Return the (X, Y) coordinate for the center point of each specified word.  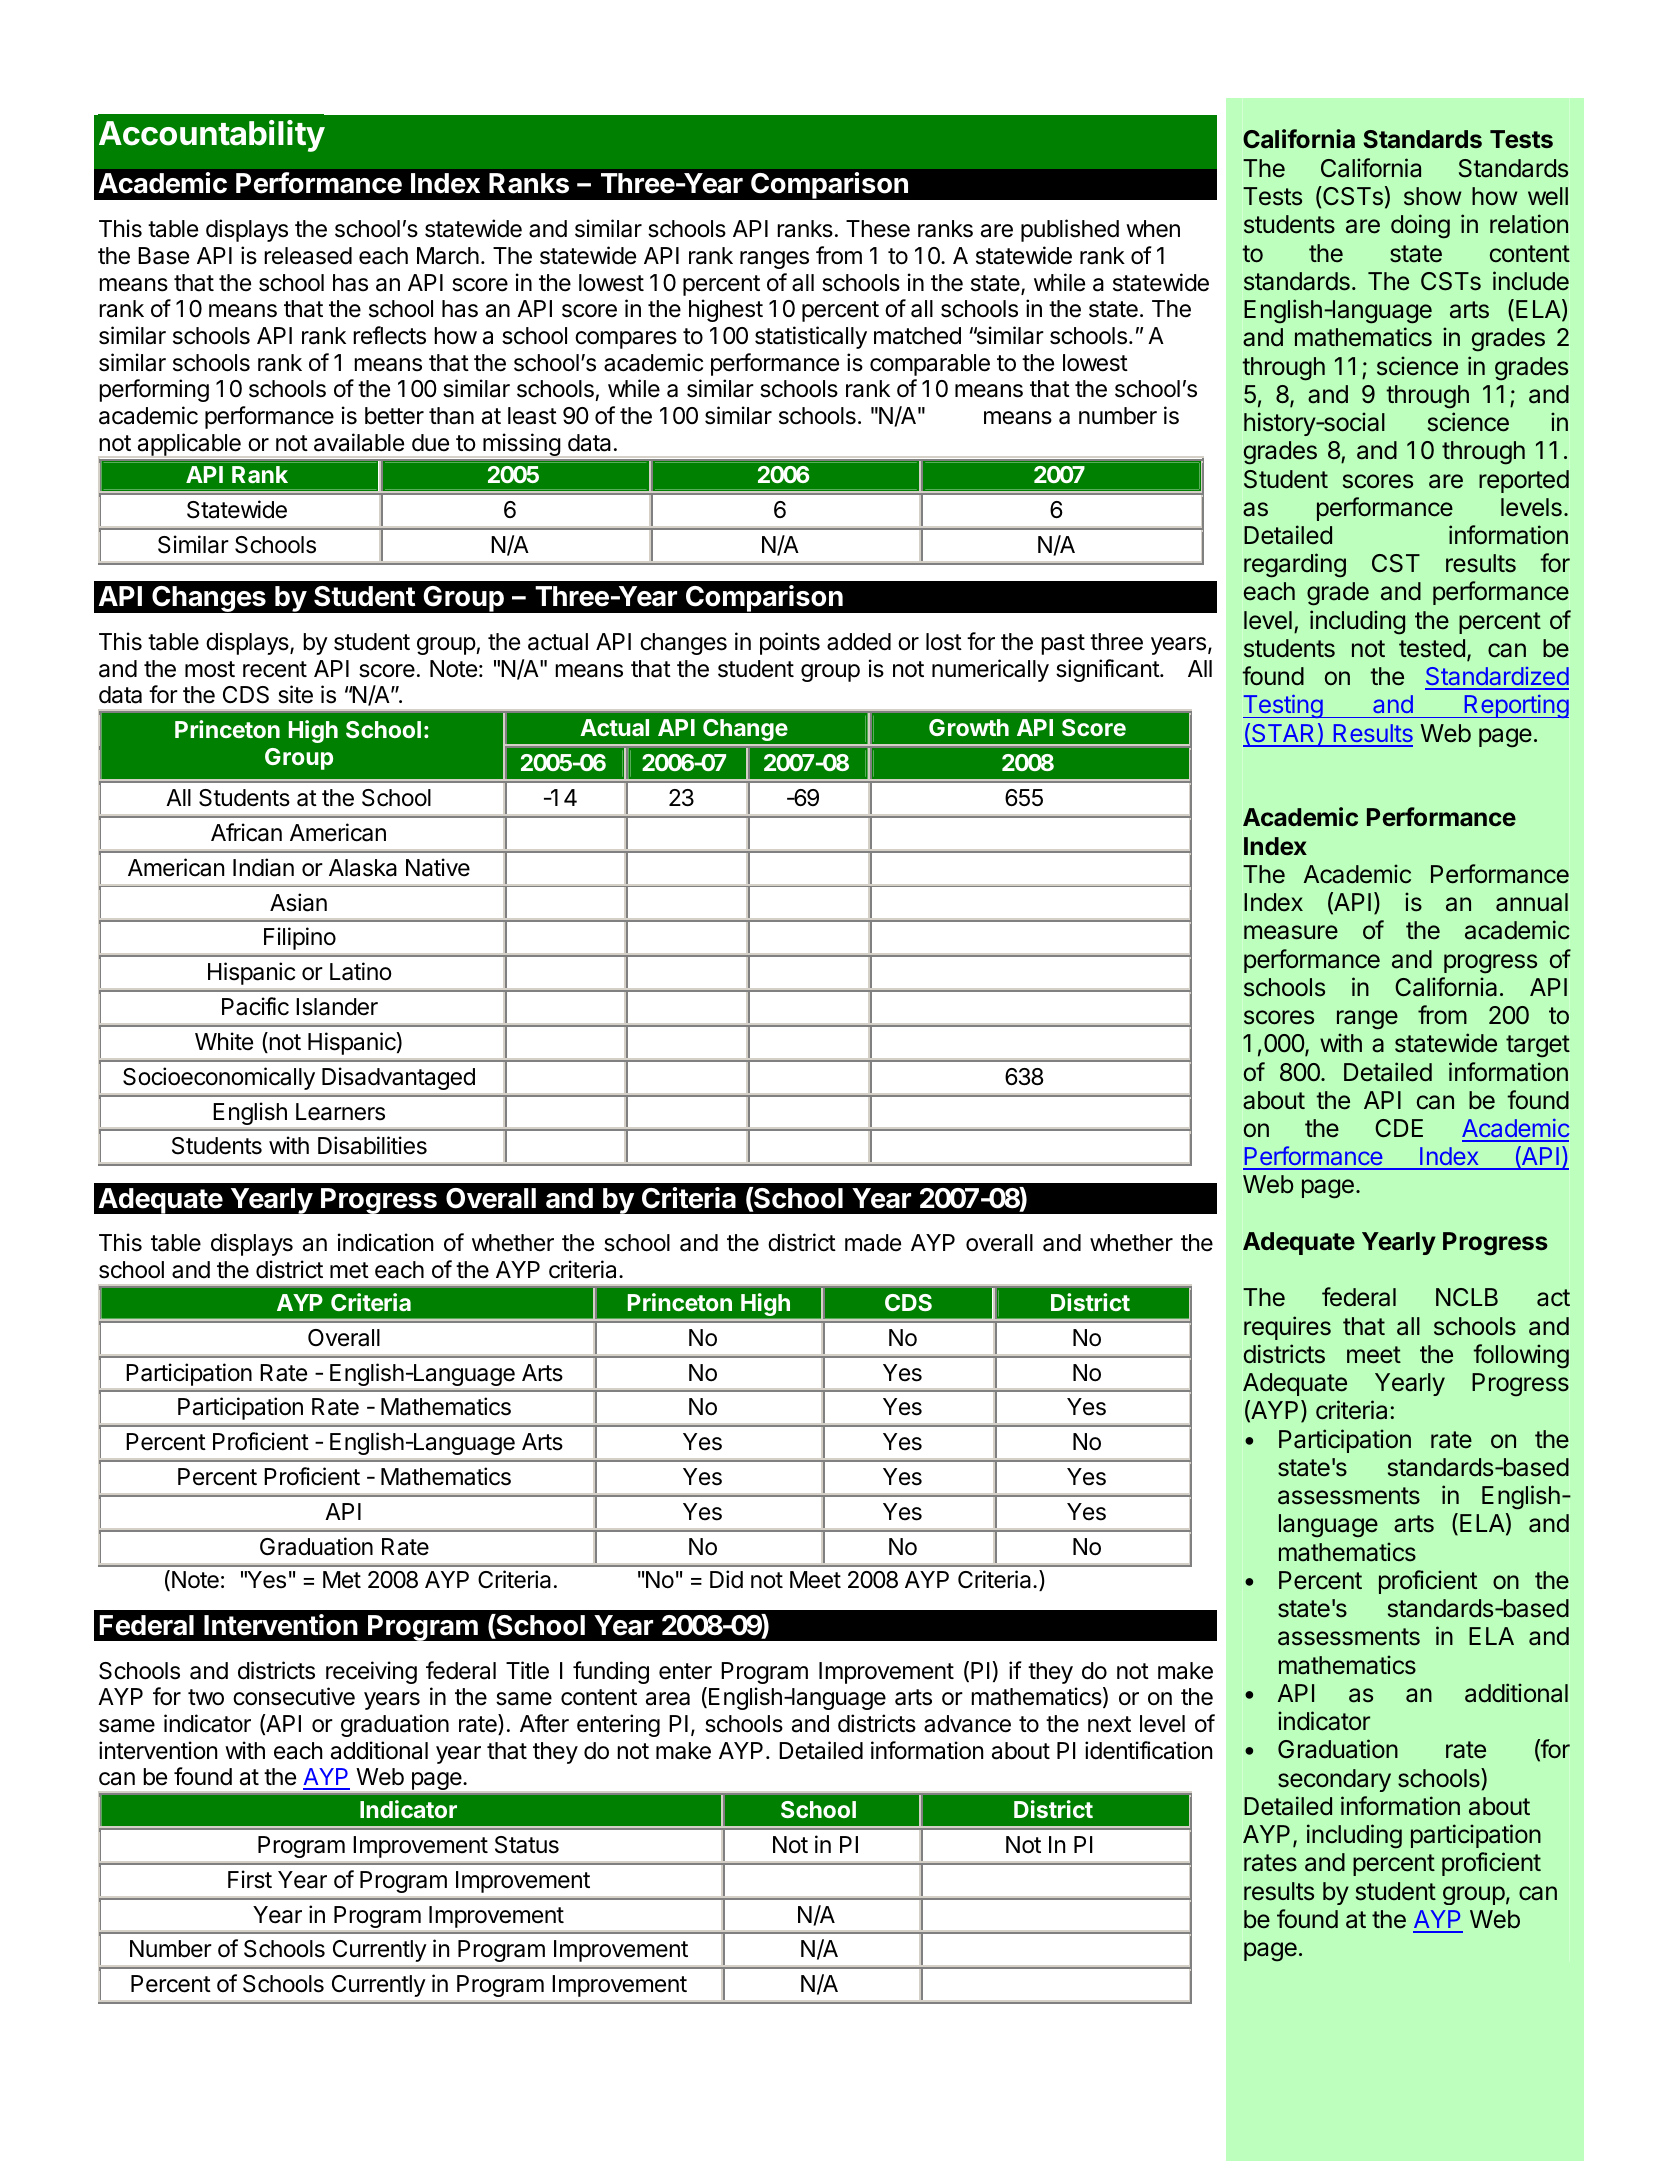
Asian (298, 902)
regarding (1295, 565)
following (1521, 1356)
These (878, 229)
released (308, 256)
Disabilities (372, 1145)
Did (726, 1579)
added (859, 642)
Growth (969, 727)
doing (1420, 226)
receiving (371, 1672)
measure (1291, 932)
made (873, 1243)
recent (275, 669)
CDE (1399, 1128)
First (250, 1879)
